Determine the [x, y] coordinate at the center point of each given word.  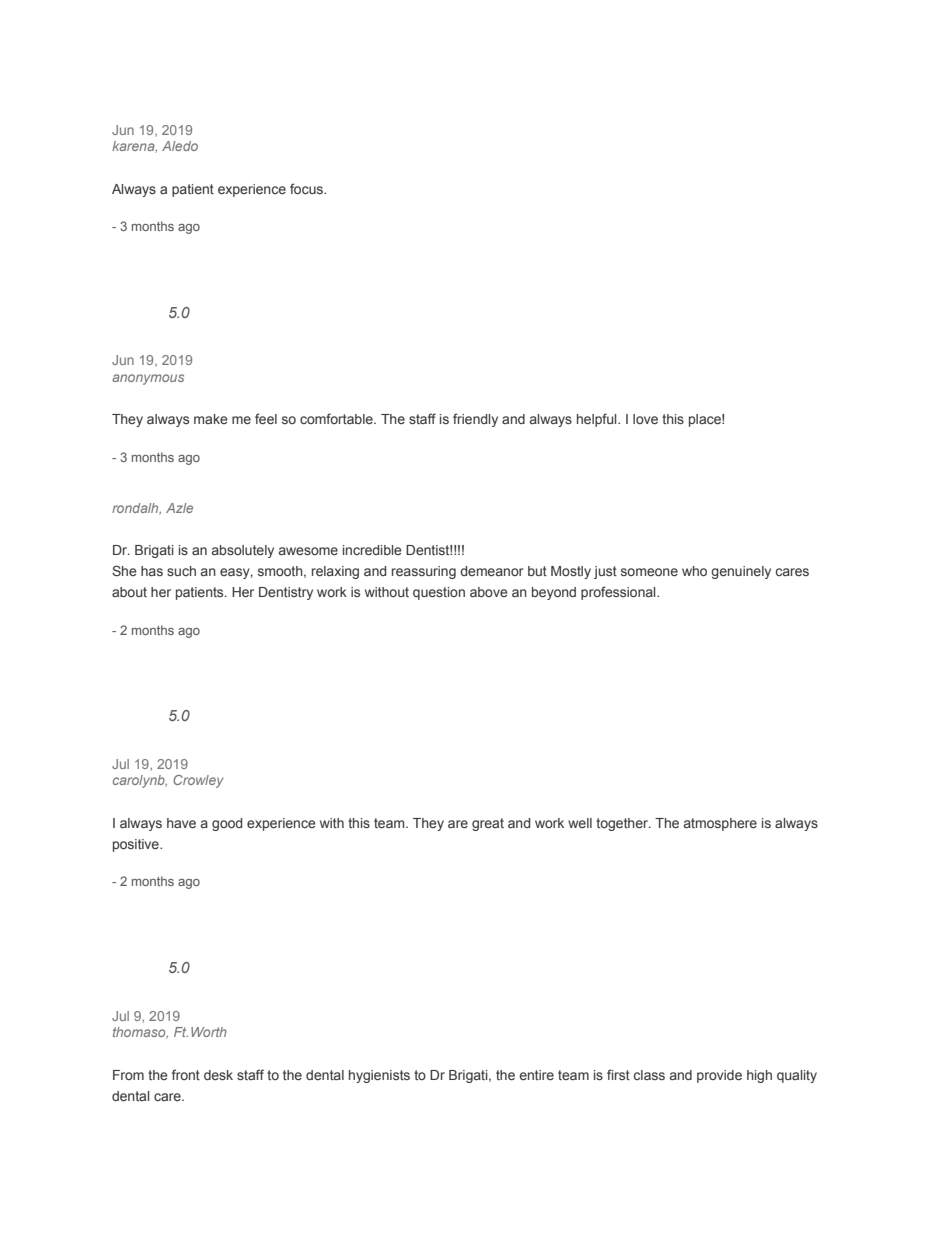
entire [536, 1075]
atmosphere [720, 824]
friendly [475, 420]
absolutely [243, 551]
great [488, 824]
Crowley [198, 781]
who [694, 571]
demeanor [492, 571]
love [645, 419]
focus [307, 188]
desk [218, 1075]
